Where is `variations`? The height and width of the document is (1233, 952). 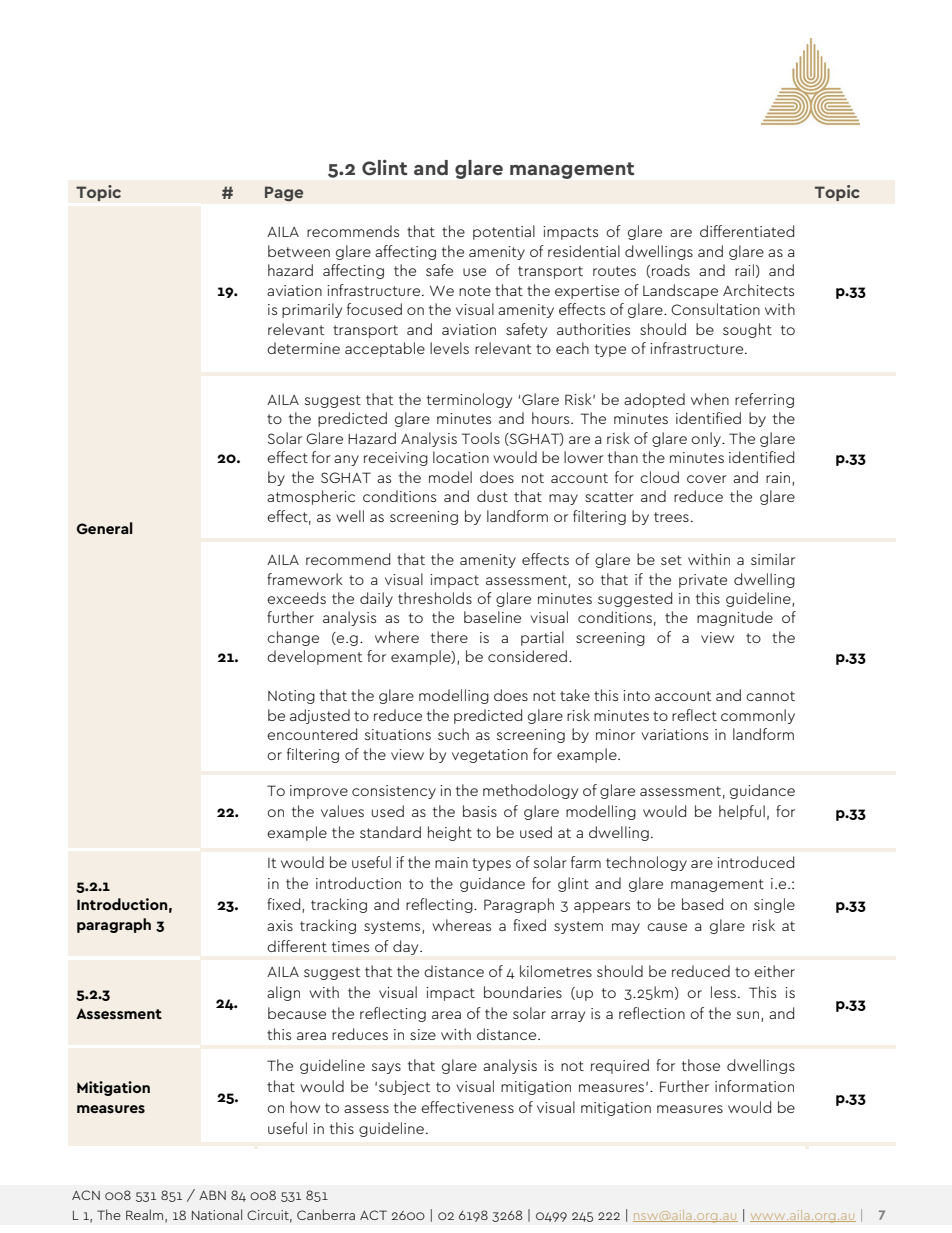 variations is located at coordinates (674, 734).
